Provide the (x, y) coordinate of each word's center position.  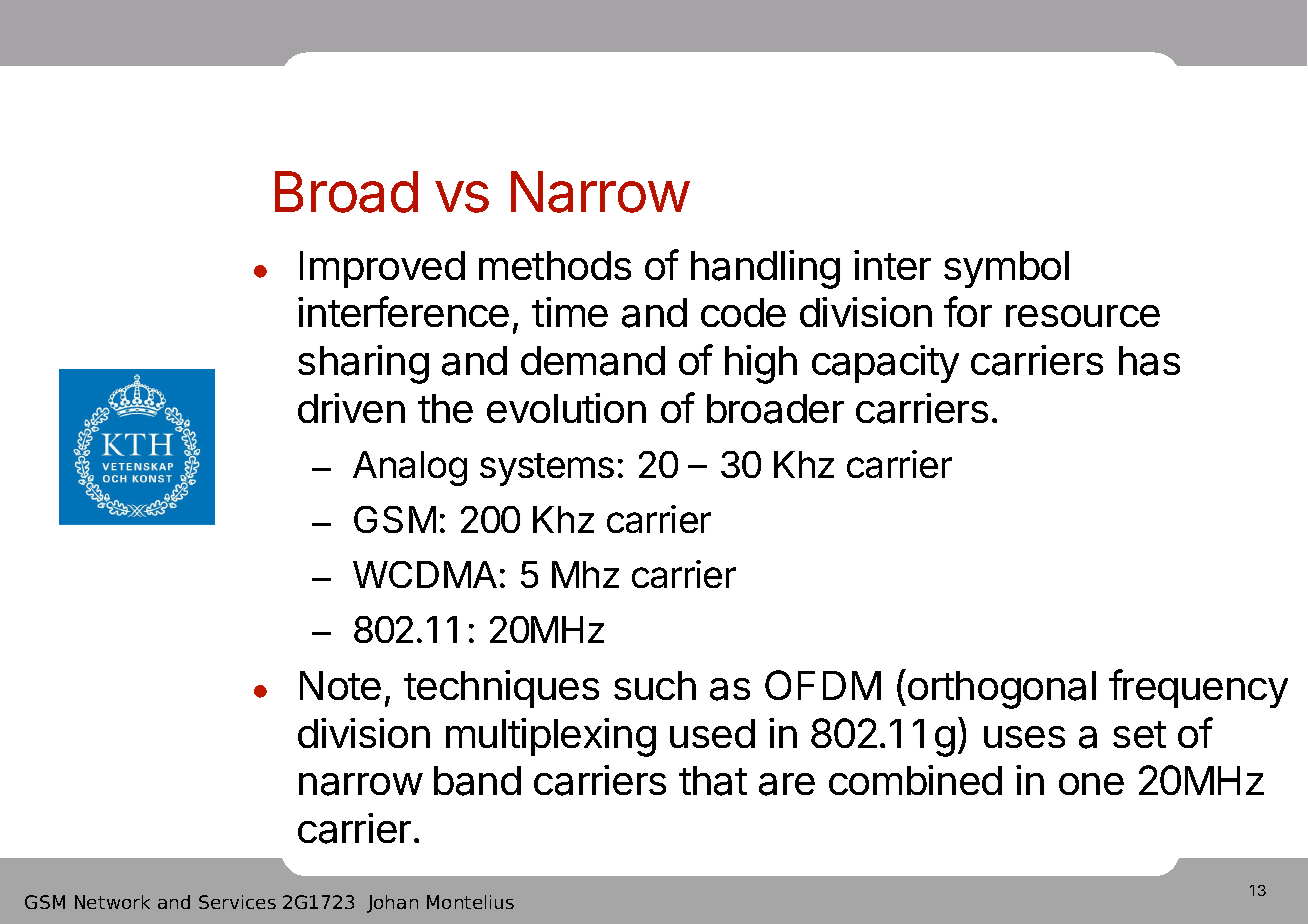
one (1091, 784)
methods (555, 265)
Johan (392, 904)
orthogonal (1002, 690)
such (655, 685)
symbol (1006, 269)
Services (237, 902)
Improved (382, 269)
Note (340, 685)
